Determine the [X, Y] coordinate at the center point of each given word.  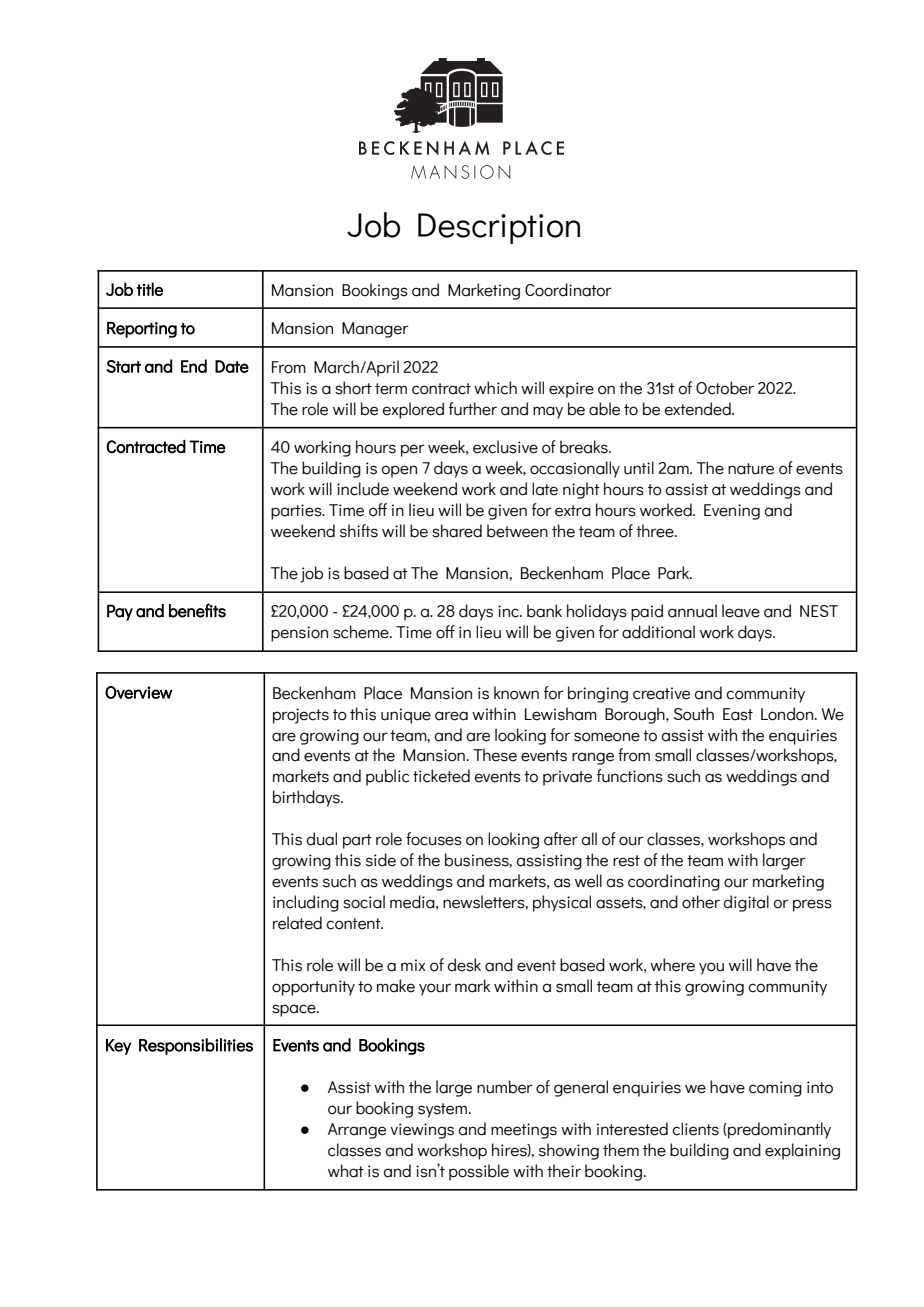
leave [741, 611]
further [473, 409]
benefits [197, 610]
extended [699, 409]
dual [322, 839]
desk [464, 965]
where [672, 965]
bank [544, 611]
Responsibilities [196, 1046]
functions [630, 776]
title [150, 289]
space [295, 1010]
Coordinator [568, 290]
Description [499, 228]
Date [232, 366]
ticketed [441, 776]
